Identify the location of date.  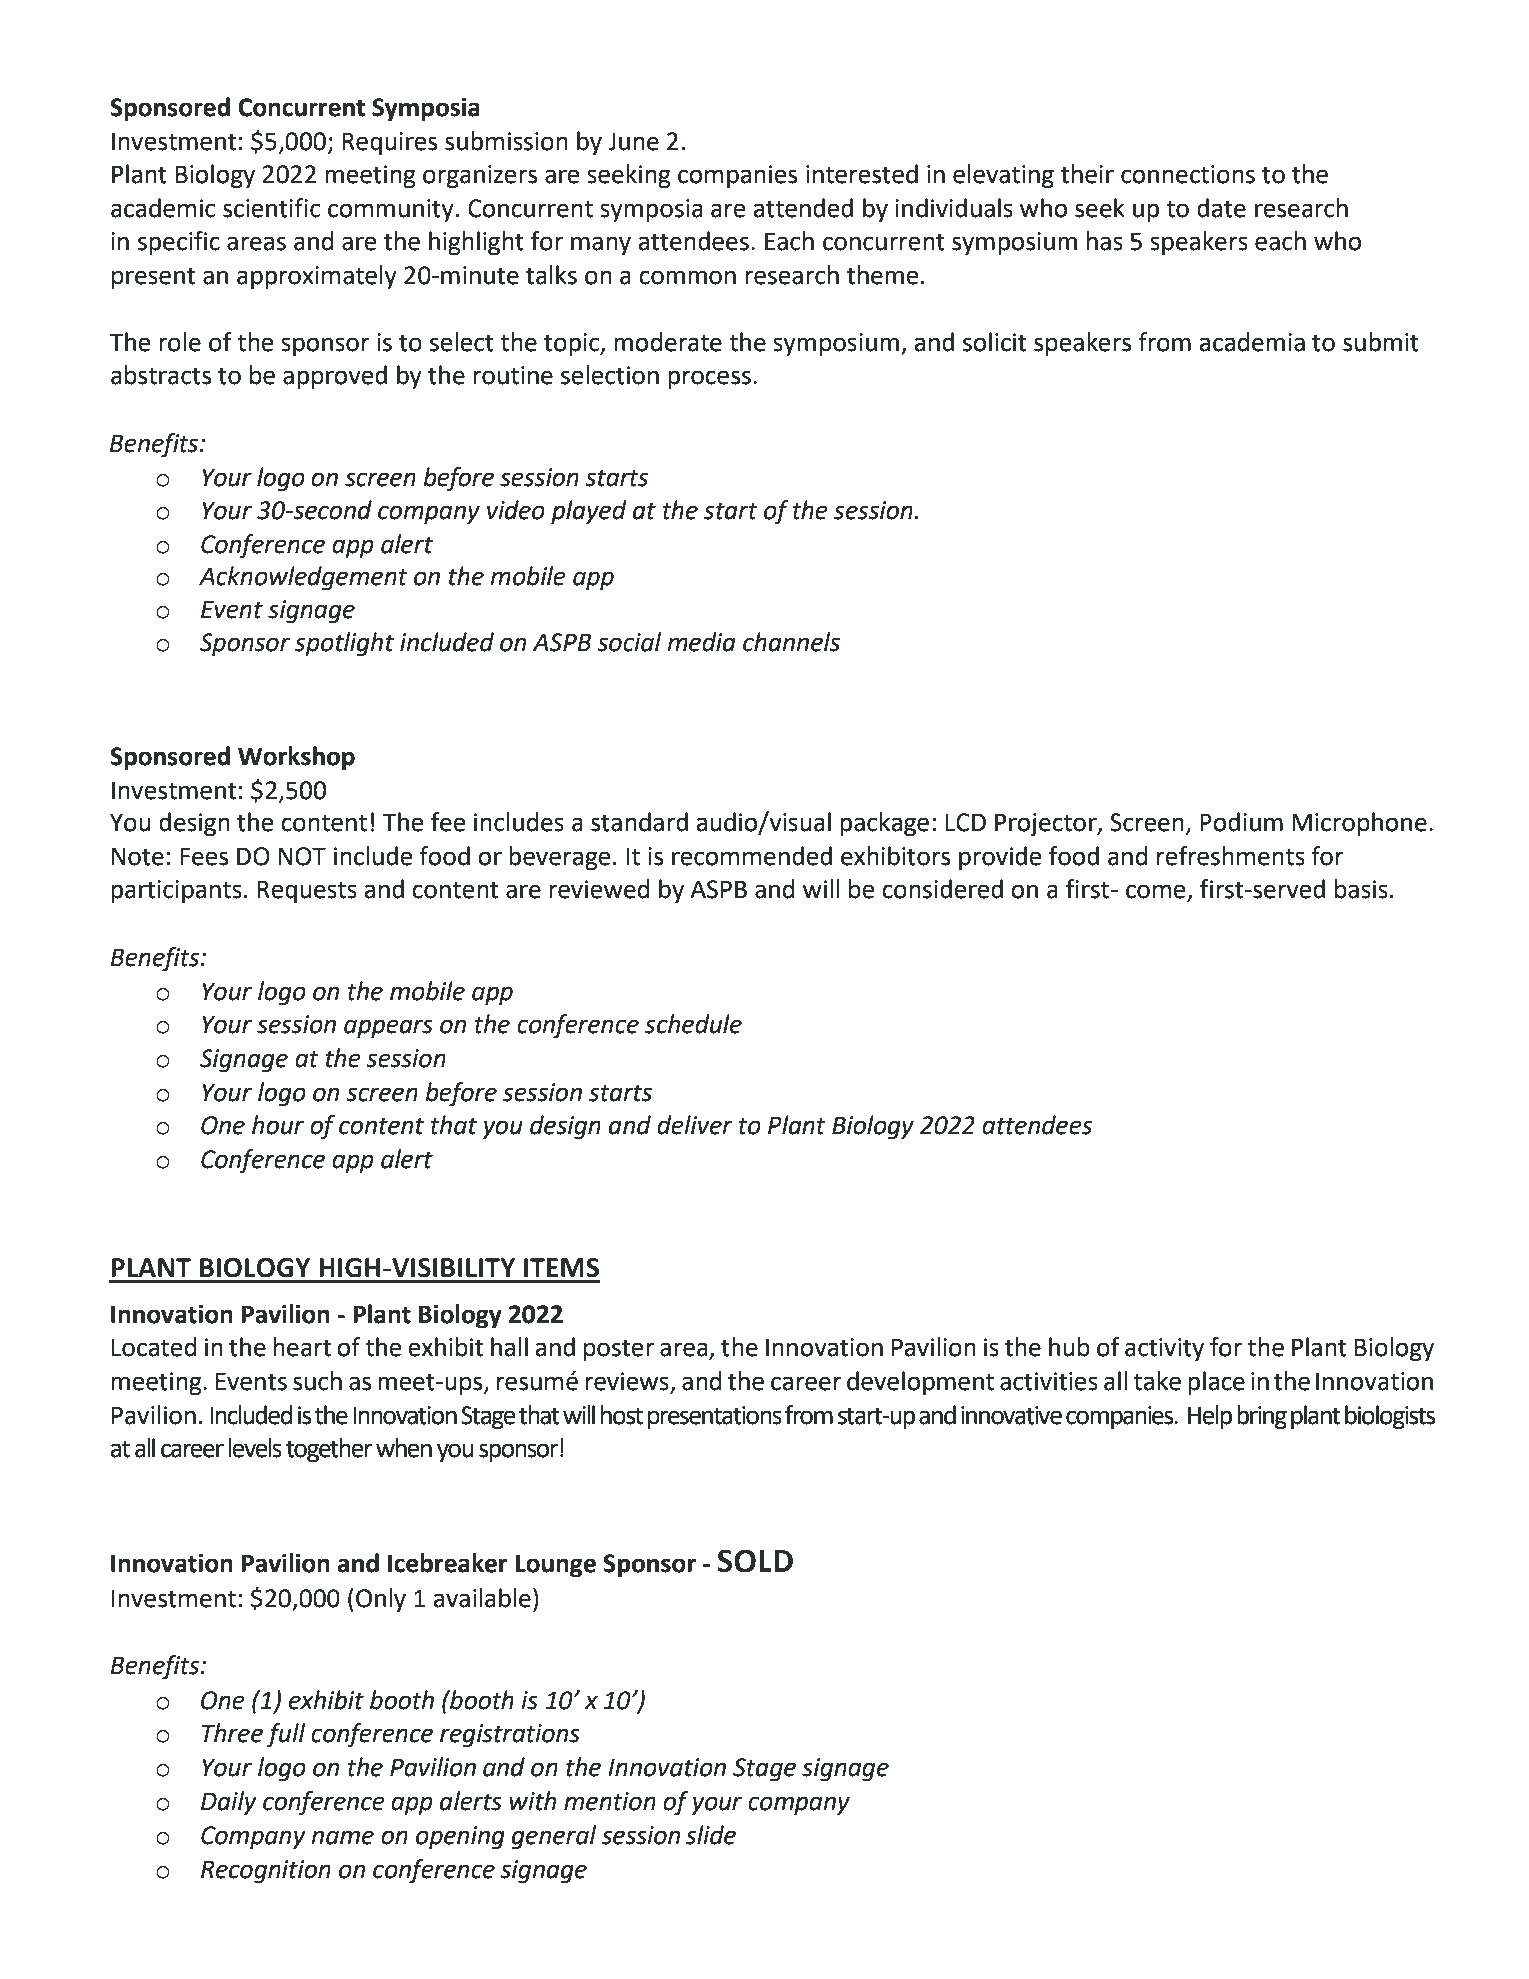
(1221, 208).
